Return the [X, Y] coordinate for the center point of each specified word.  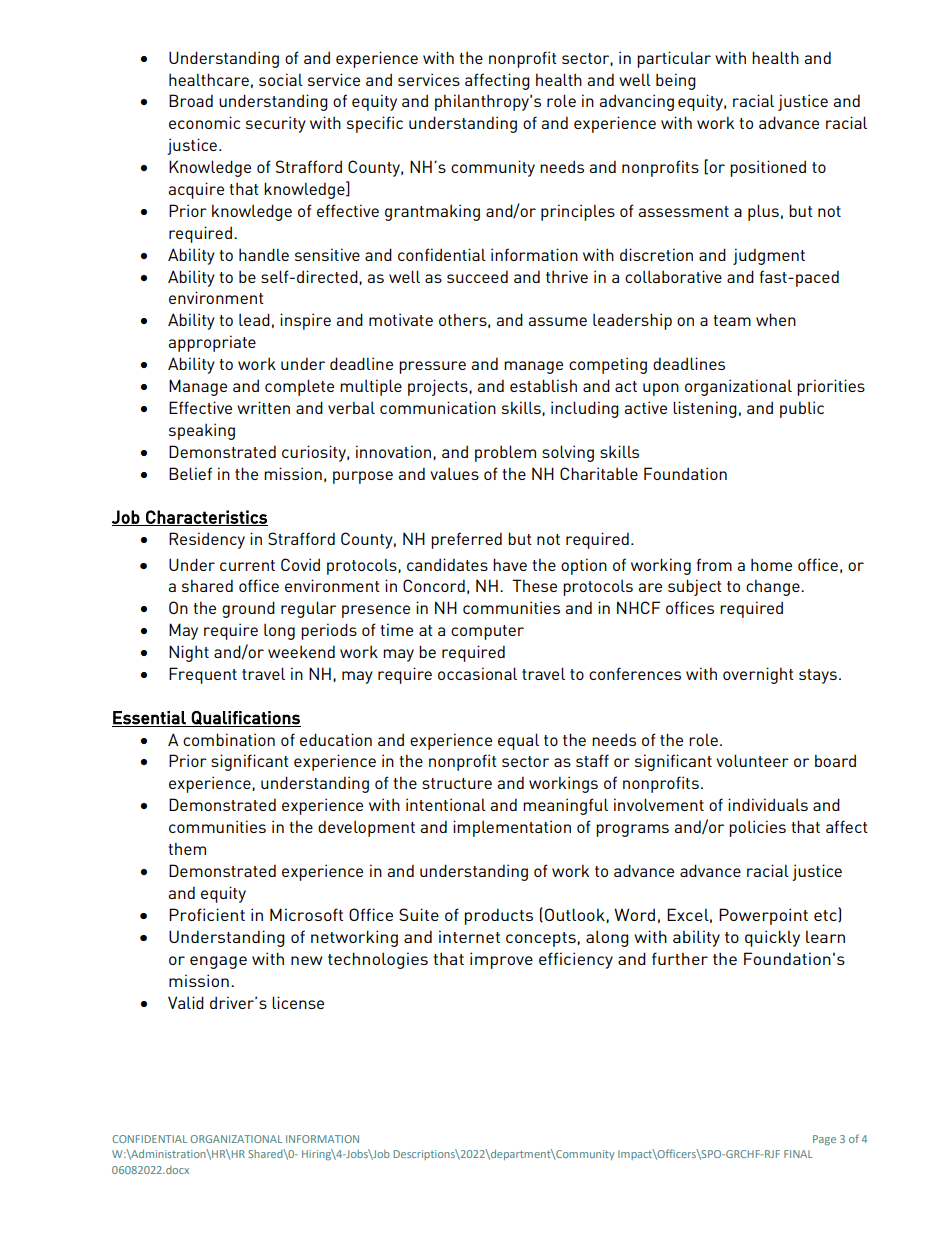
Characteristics [206, 518]
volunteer [752, 760]
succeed [477, 276]
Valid [186, 1002]
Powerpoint [763, 916]
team [732, 320]
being [676, 81]
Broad [191, 100]
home [771, 564]
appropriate [212, 343]
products [499, 916]
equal [518, 741]
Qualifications [245, 719]
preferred [466, 540]
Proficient [207, 914]
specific [375, 124]
